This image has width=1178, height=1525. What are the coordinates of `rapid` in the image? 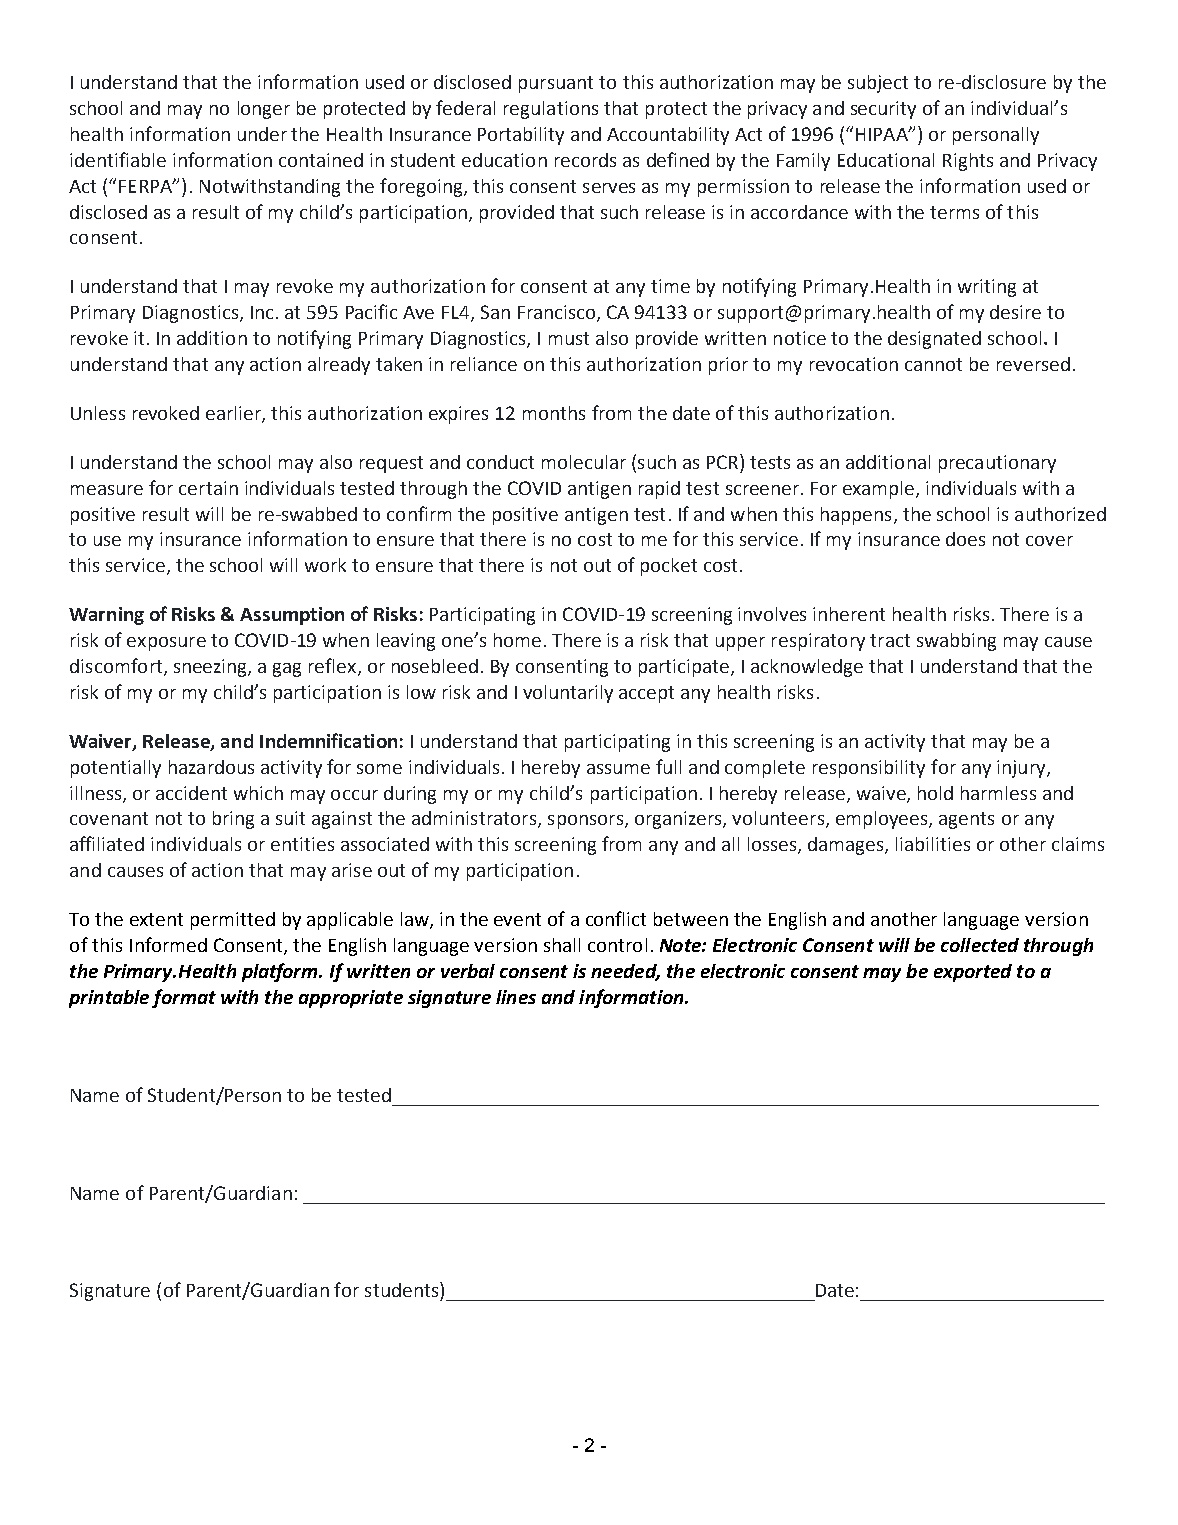 It's located at (659, 490).
